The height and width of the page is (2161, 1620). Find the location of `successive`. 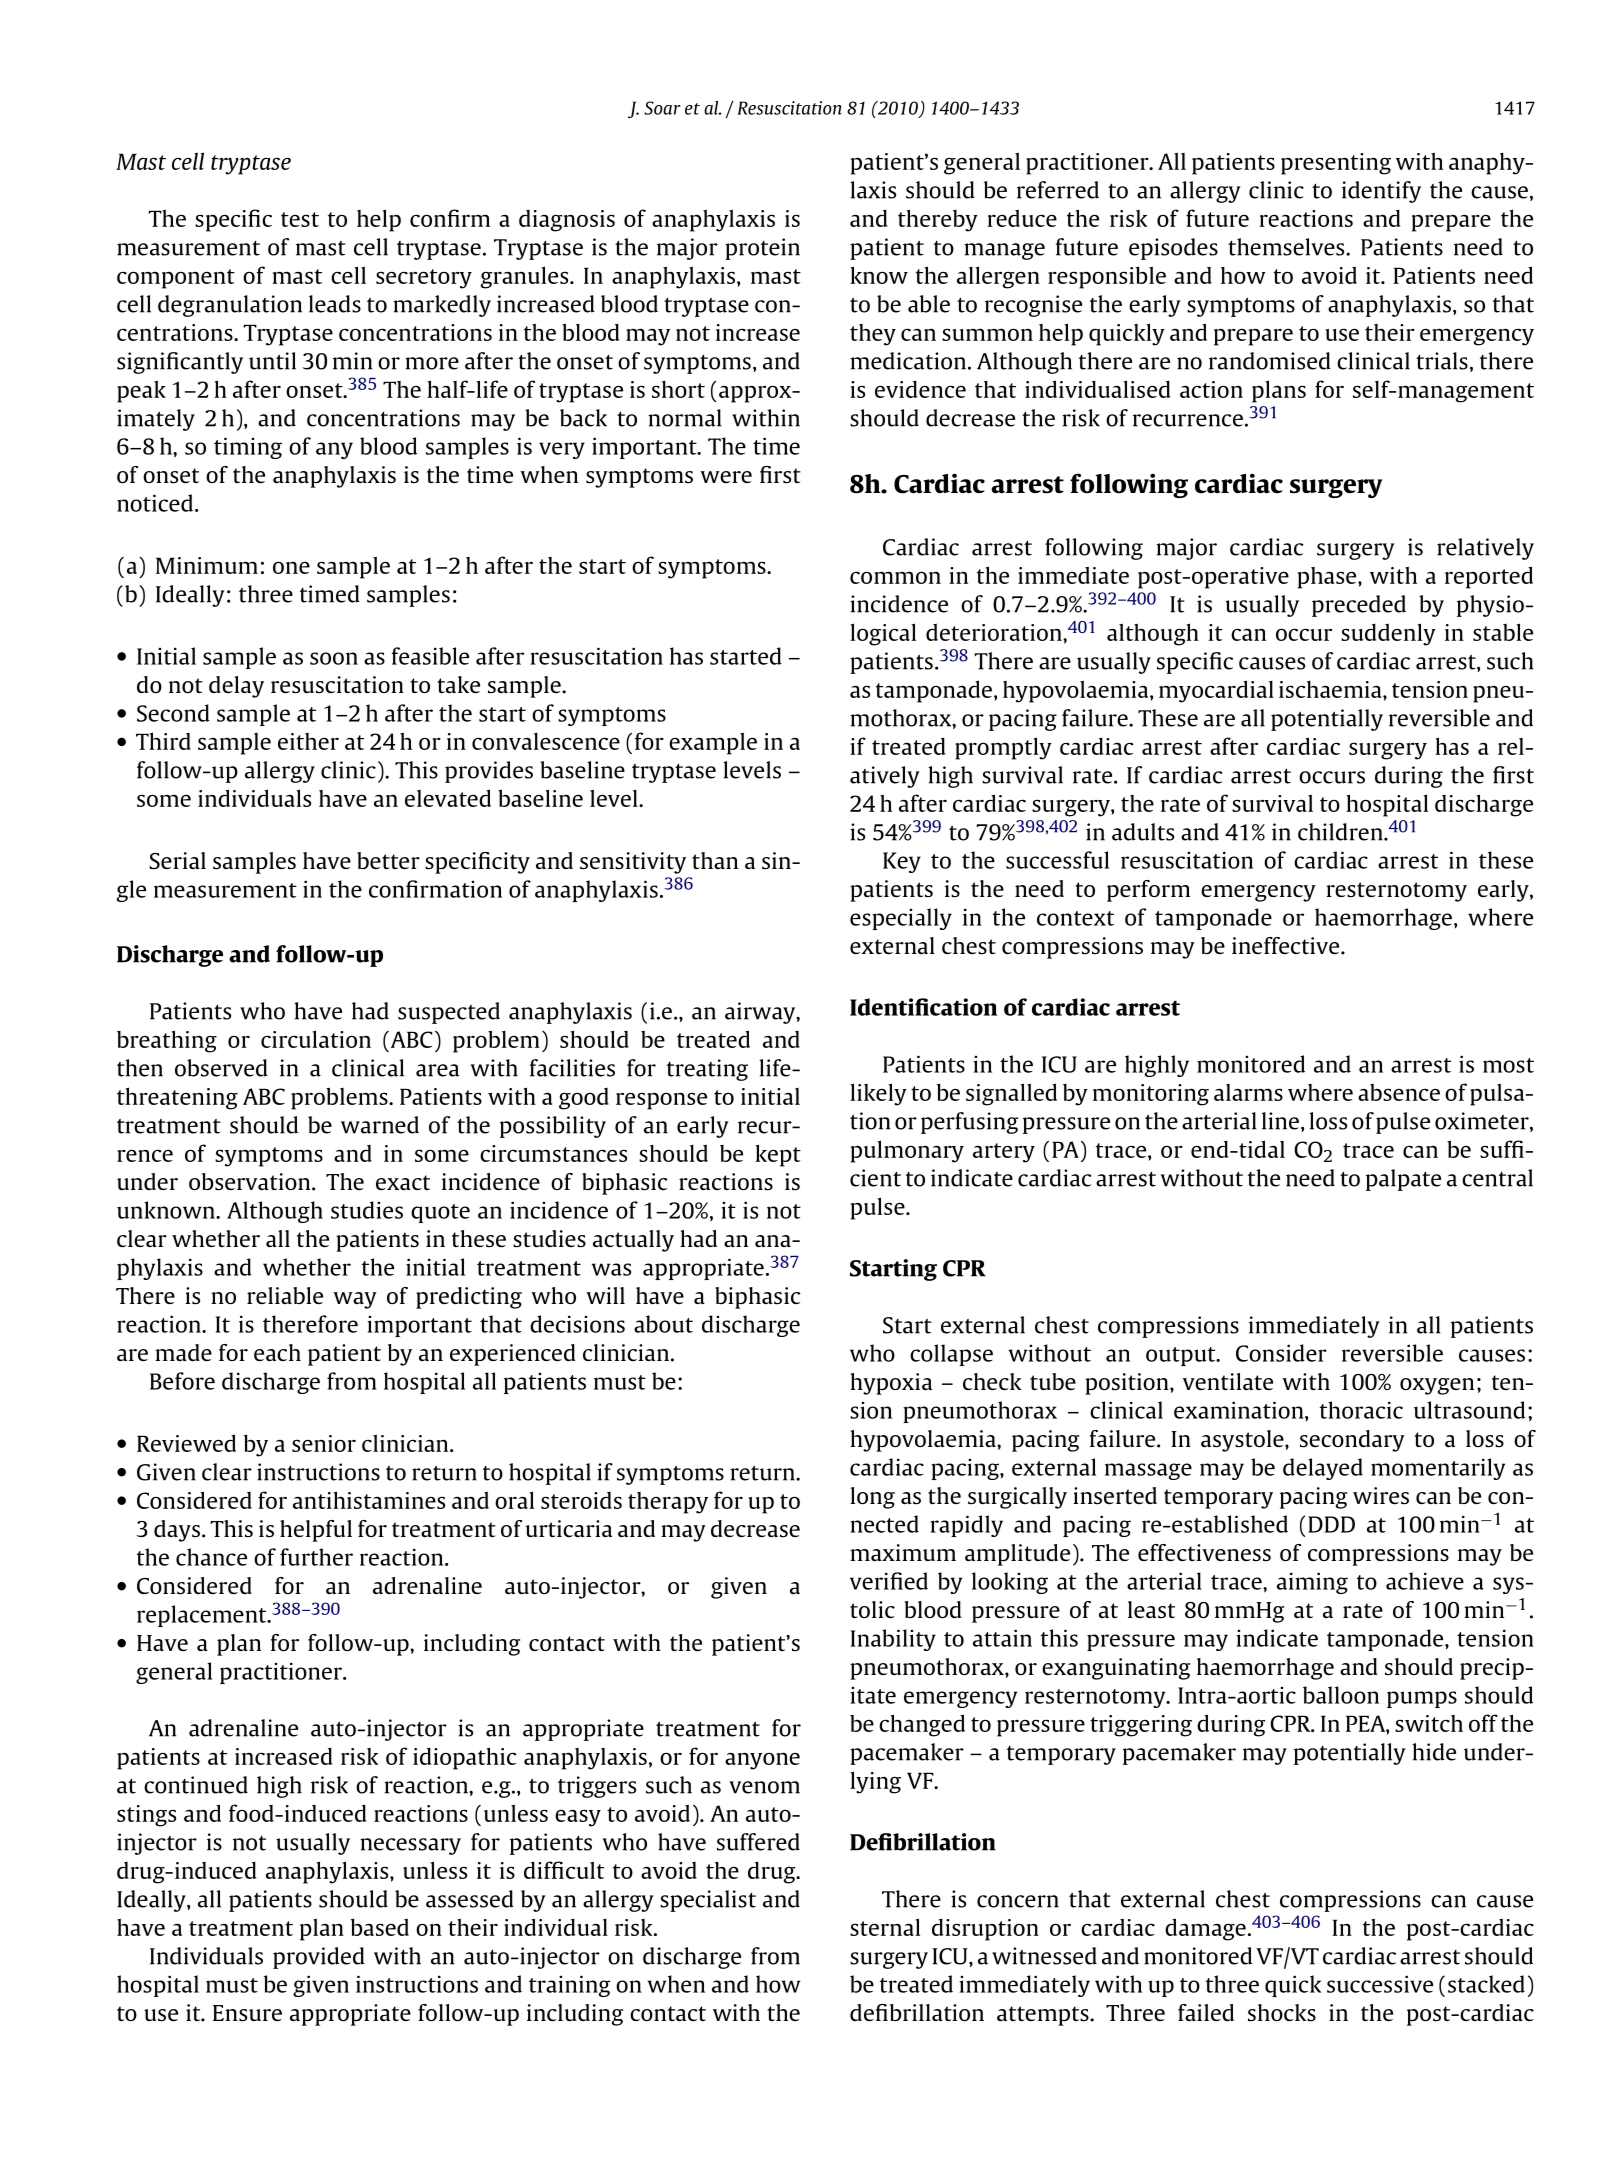

successive is located at coordinates (1380, 1984).
